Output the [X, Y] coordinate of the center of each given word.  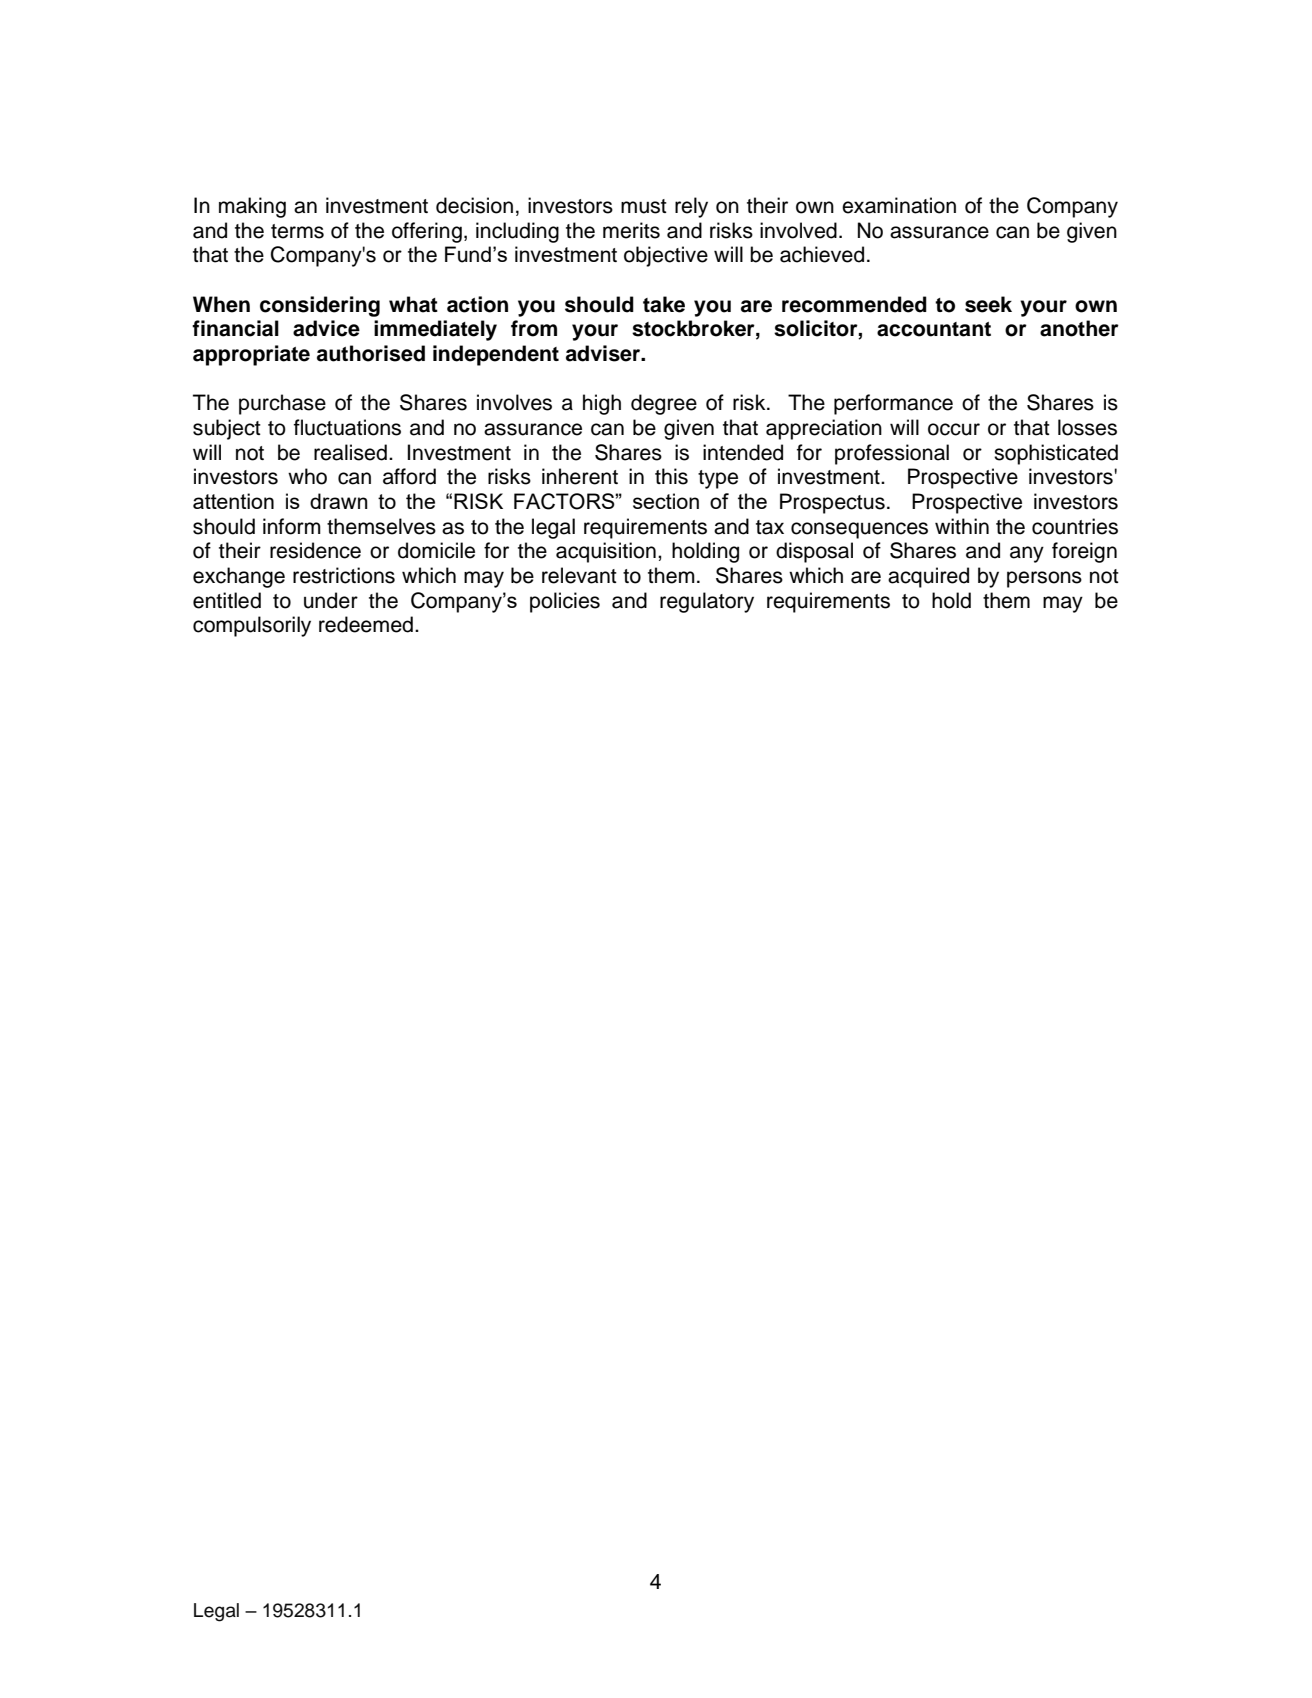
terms [297, 231]
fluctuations [347, 427]
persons [1044, 579]
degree [664, 404]
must [644, 206]
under [331, 600]
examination [899, 205]
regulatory [707, 602]
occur [954, 429]
